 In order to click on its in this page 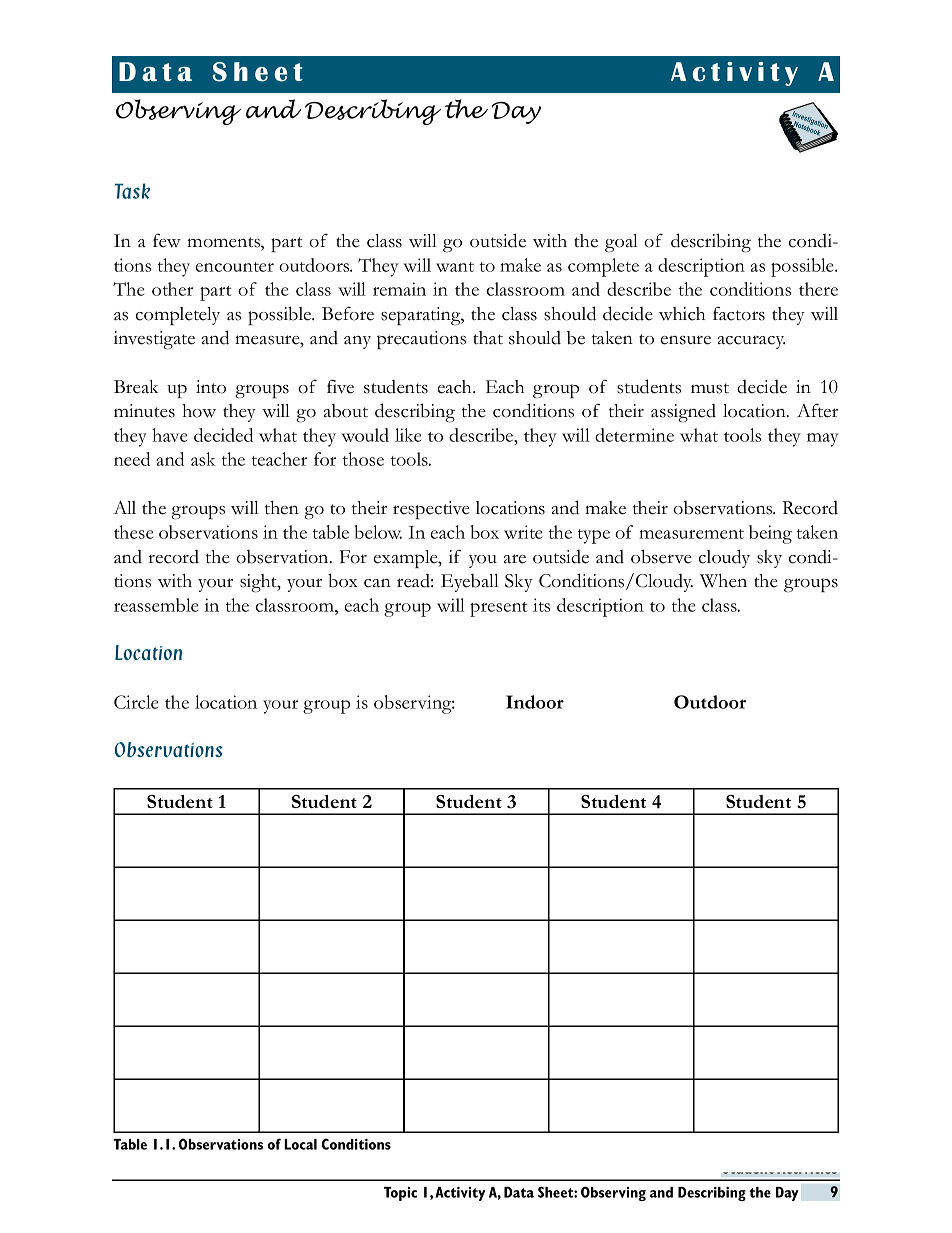, I will do `click(541, 605)`.
